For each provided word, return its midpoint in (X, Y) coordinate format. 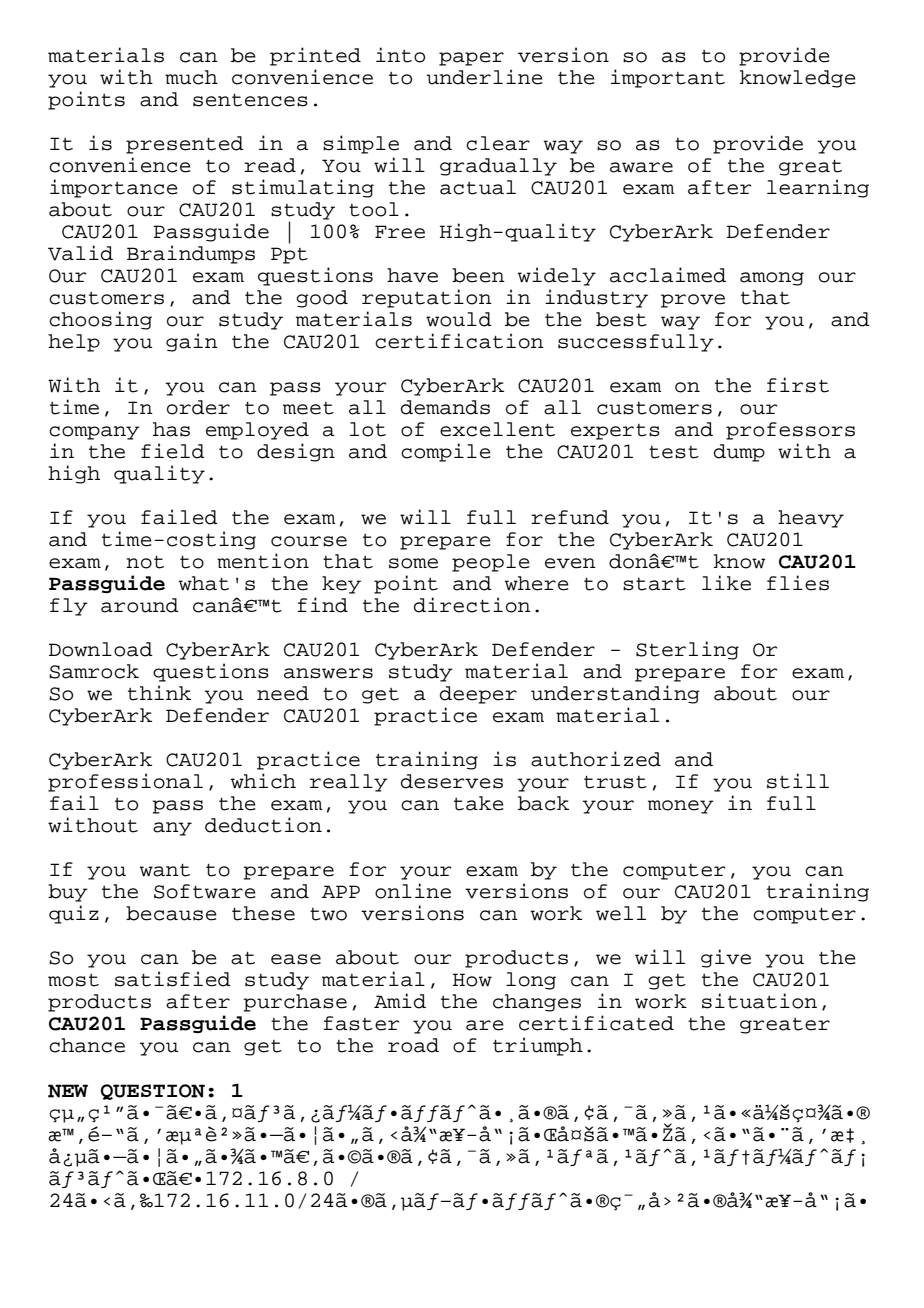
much (191, 77)
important (668, 78)
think (159, 693)
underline (485, 77)
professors (790, 431)
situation (759, 1001)
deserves (452, 781)
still (798, 781)
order (198, 407)
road (413, 1045)
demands (445, 407)
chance (87, 1045)
